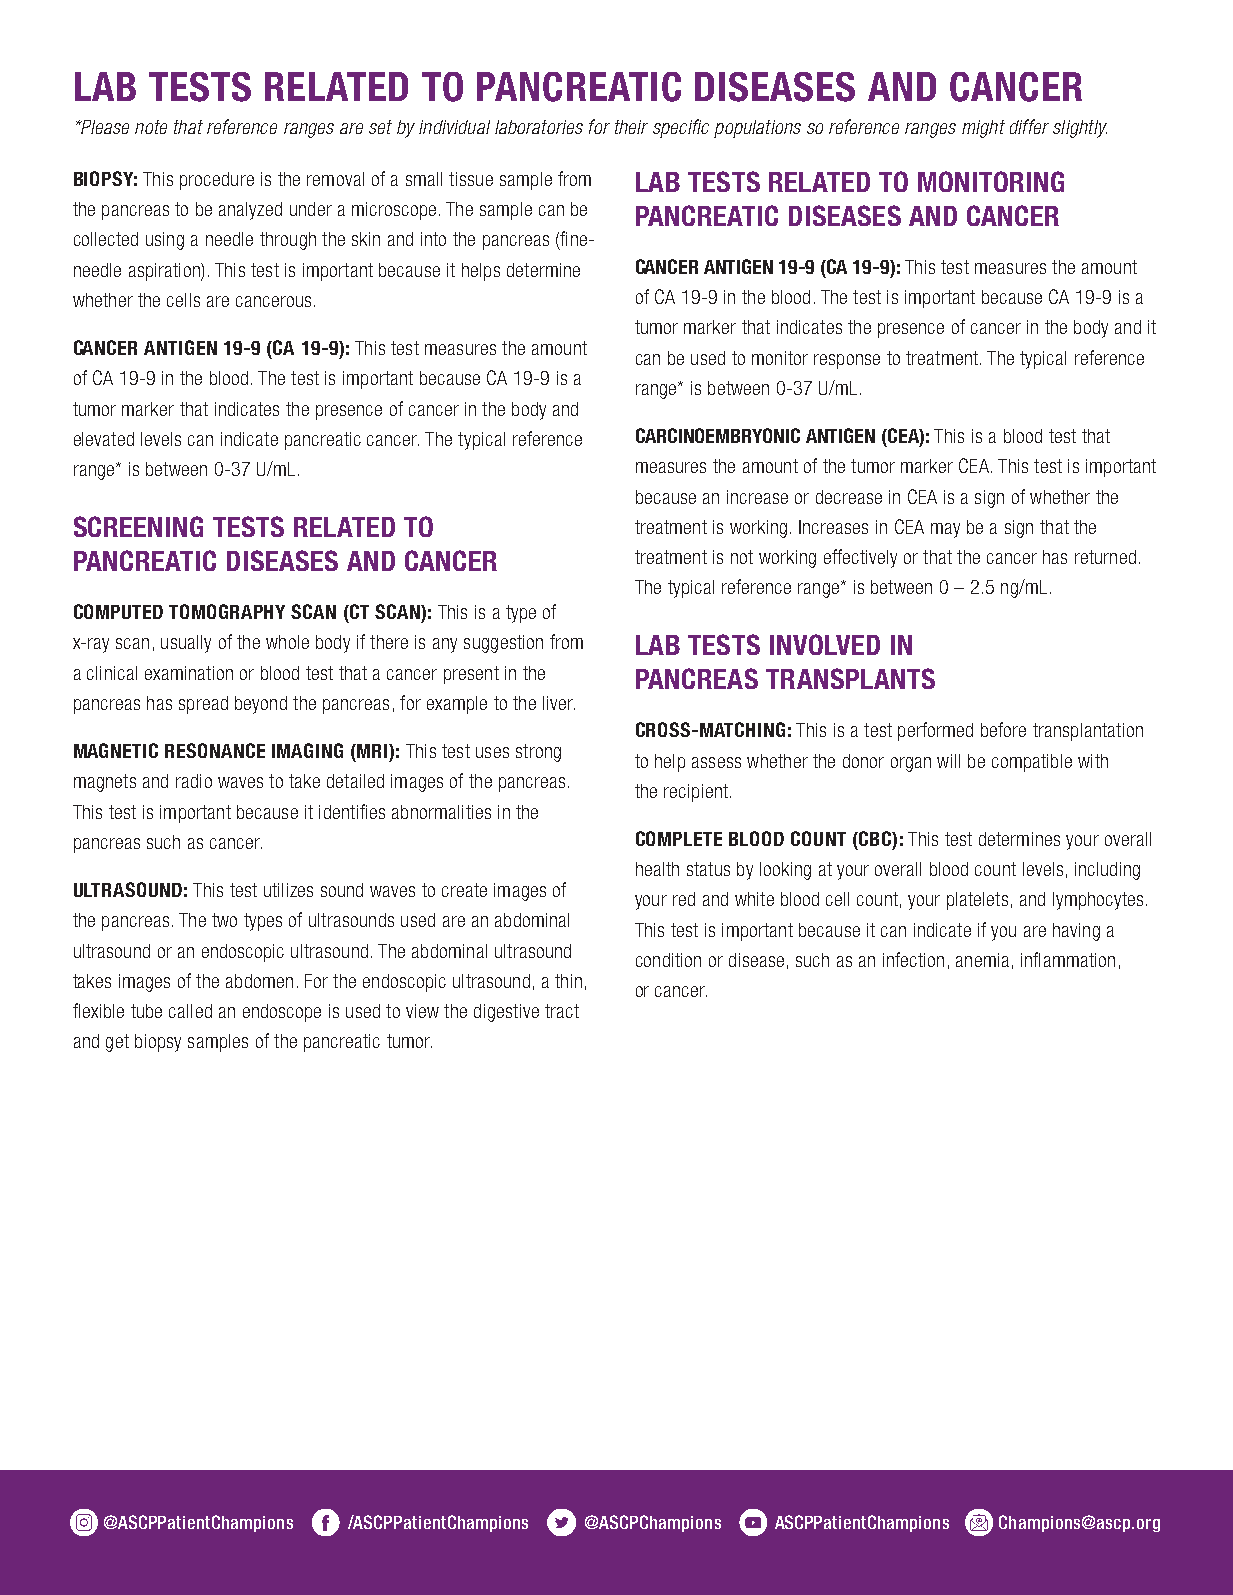 This screenshot has height=1595, width=1233. Describe the element at coordinates (631, 127) in the screenshot. I see `their` at that location.
